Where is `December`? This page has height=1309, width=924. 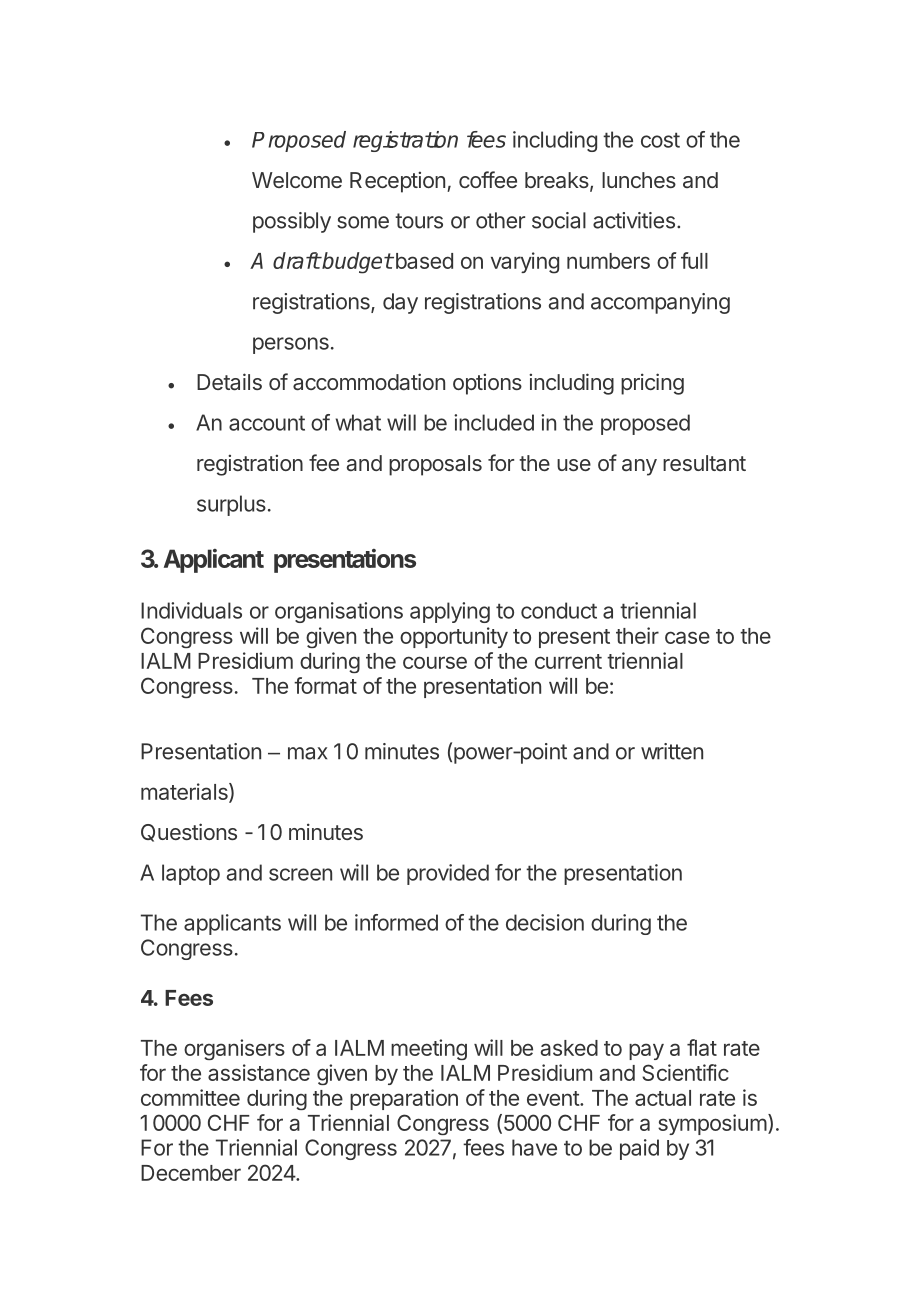
December is located at coordinates (191, 1173).
